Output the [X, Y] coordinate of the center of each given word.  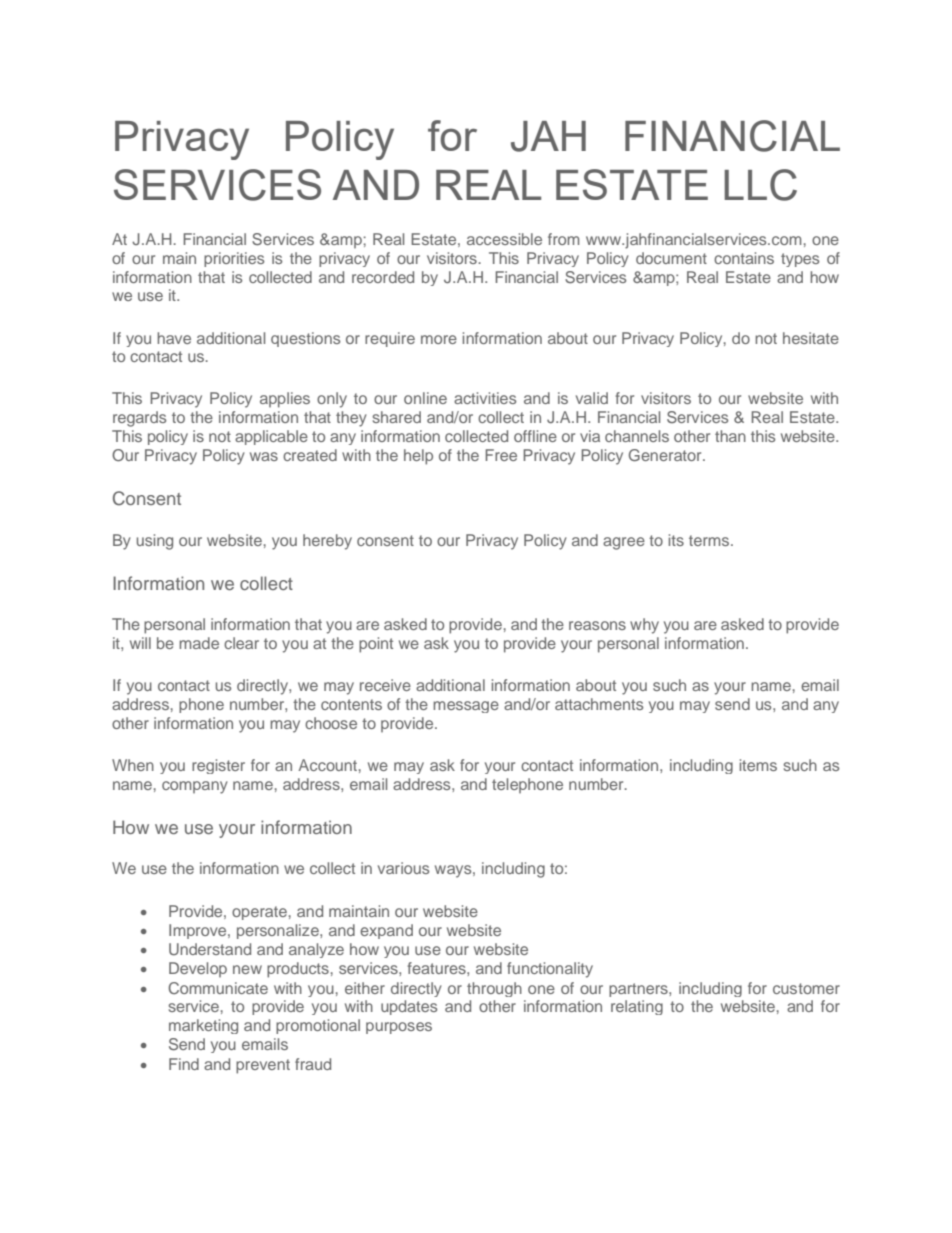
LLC [760, 185]
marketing [203, 1026]
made [199, 643]
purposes [399, 1028]
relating [637, 1007]
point [376, 645]
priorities [234, 259]
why [644, 626]
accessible [504, 239]
